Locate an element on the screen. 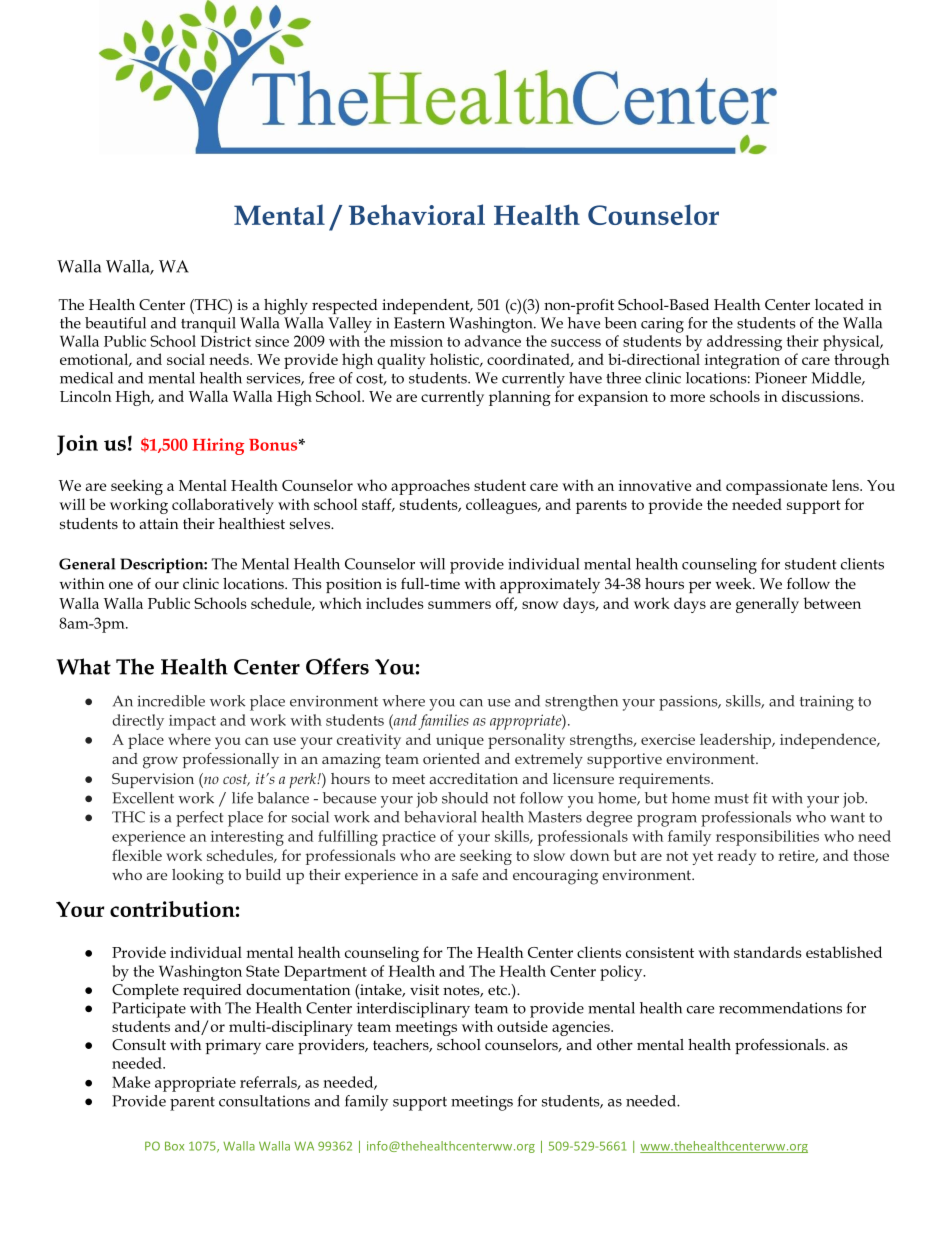  Box is located at coordinates (174, 1146).
